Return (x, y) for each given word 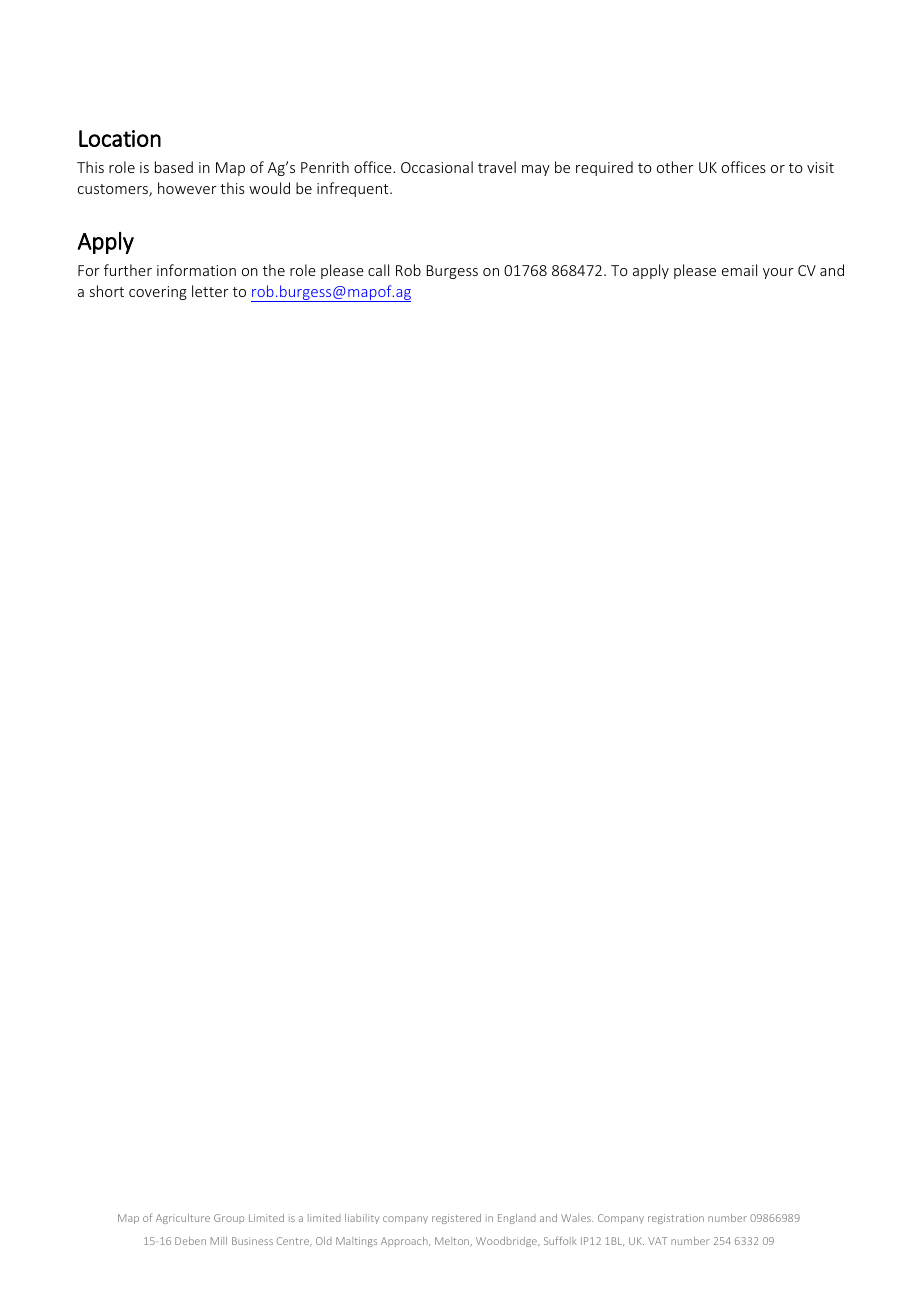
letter (210, 291)
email (739, 270)
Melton (453, 1242)
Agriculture (183, 1219)
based (174, 167)
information (196, 270)
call (378, 270)
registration (676, 1219)
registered (456, 1219)
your (778, 273)
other (675, 167)
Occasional (437, 167)
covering (158, 293)
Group (229, 1219)
